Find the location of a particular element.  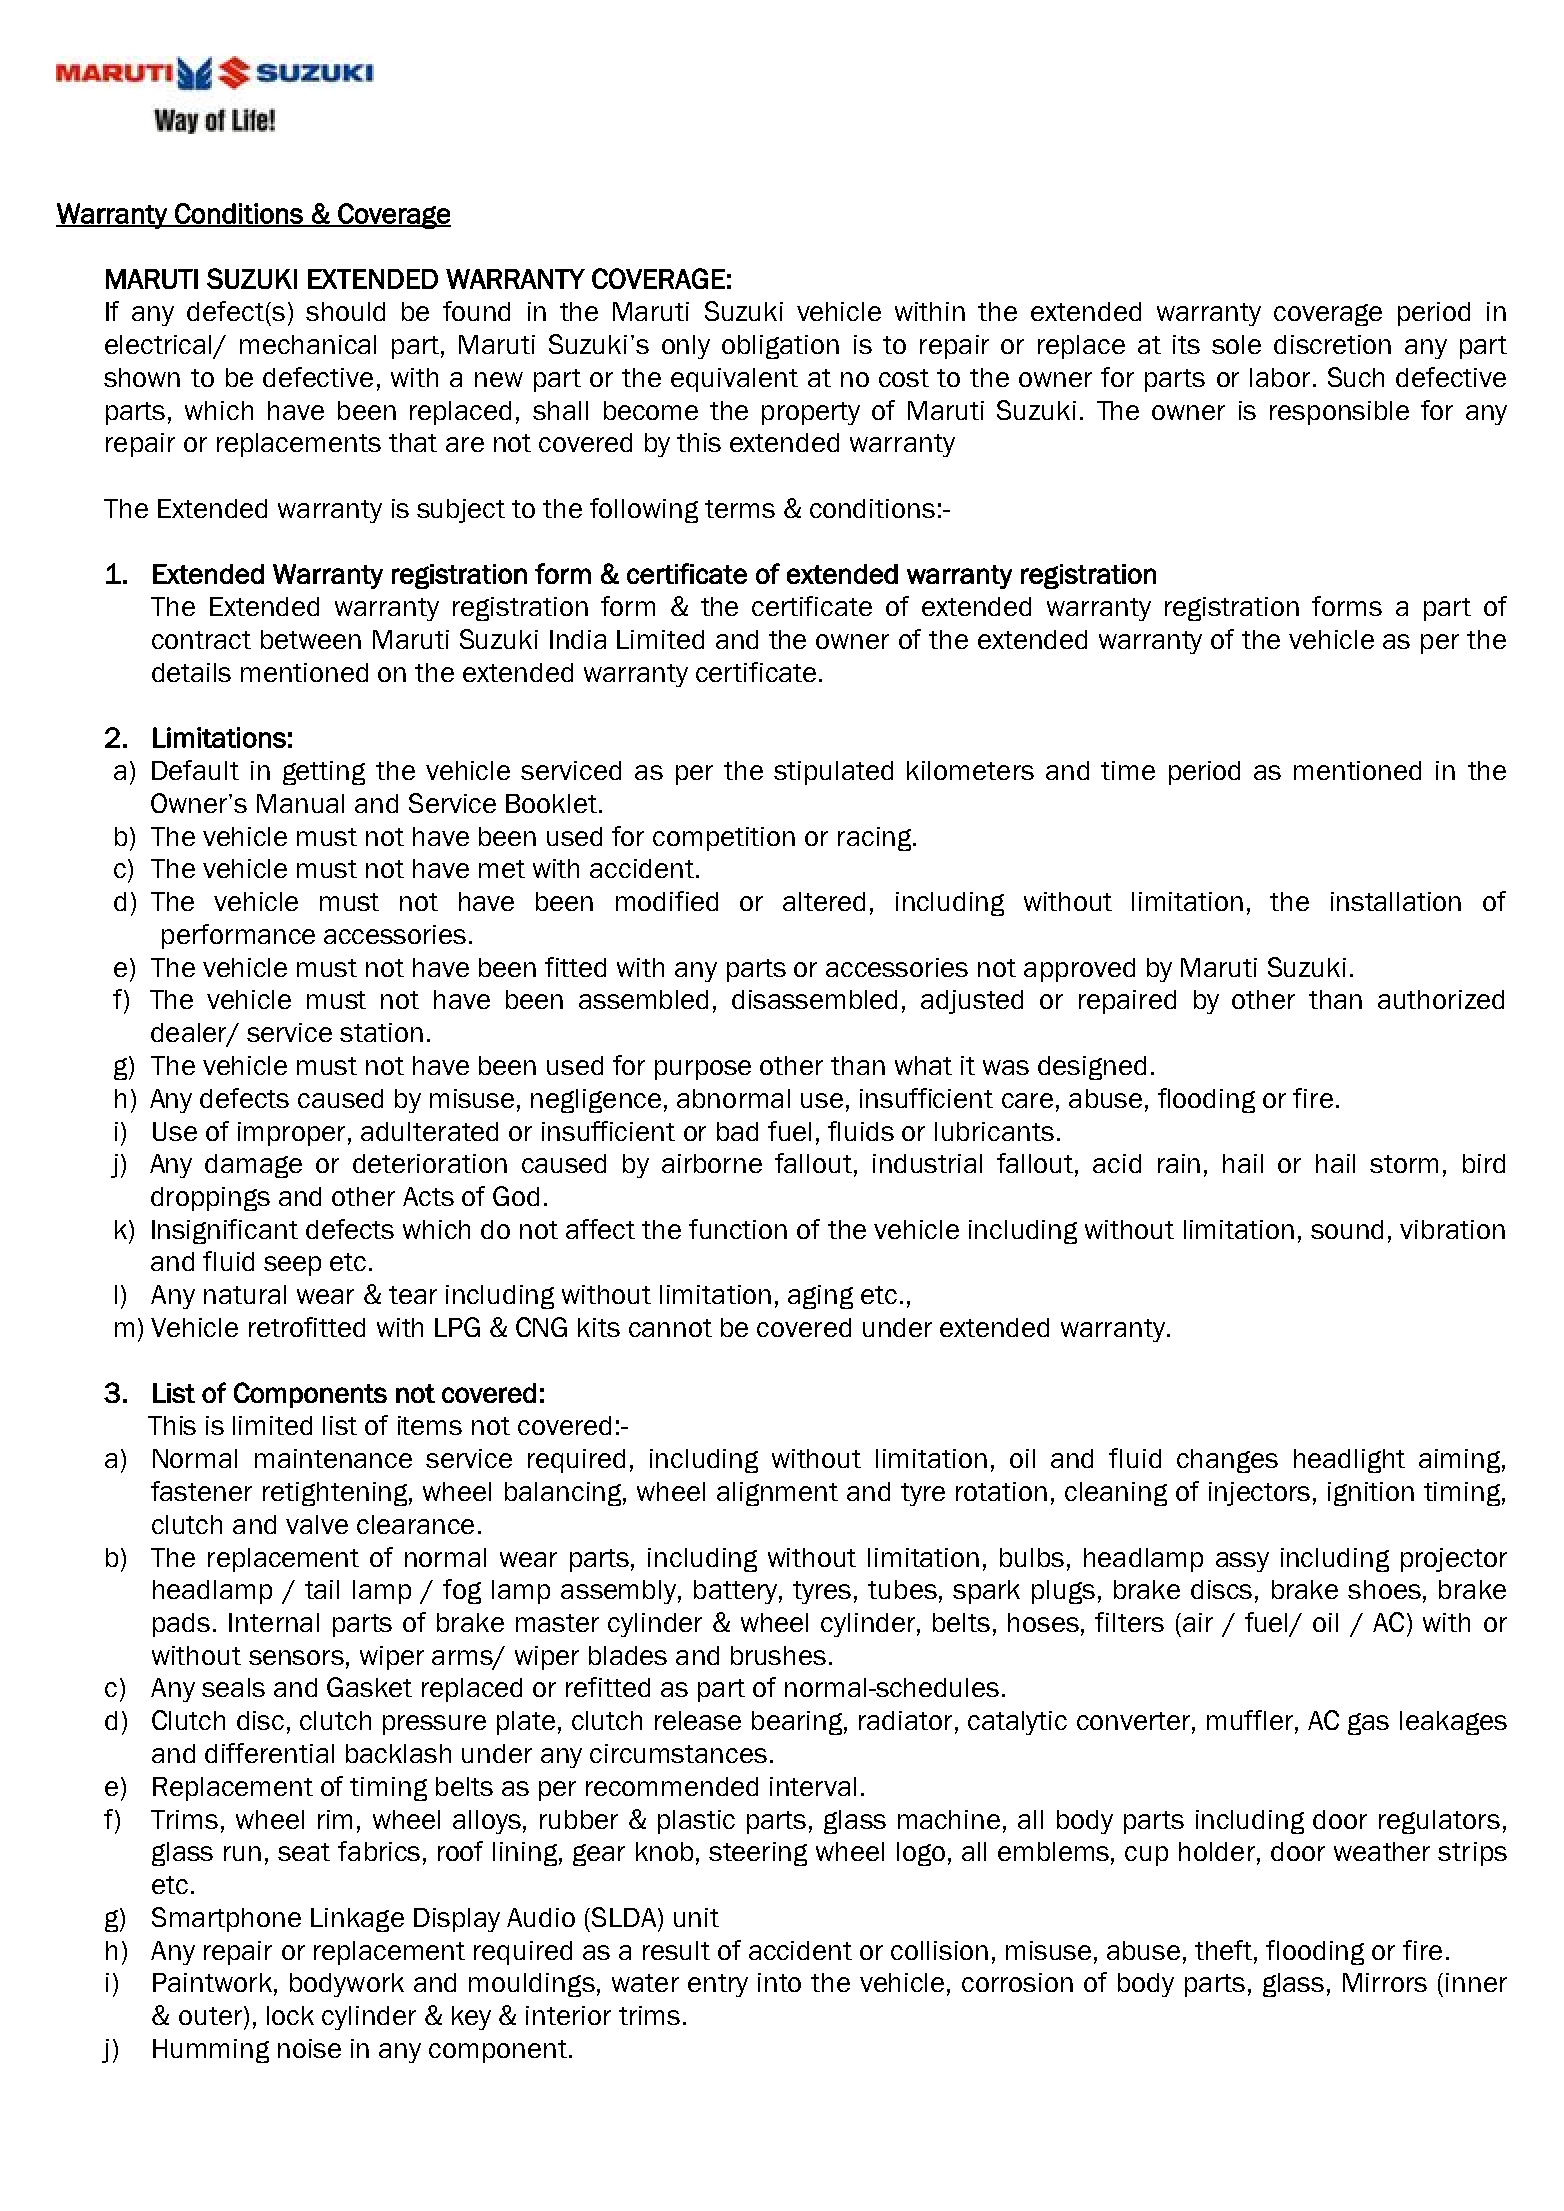

Such is located at coordinates (1356, 377).
